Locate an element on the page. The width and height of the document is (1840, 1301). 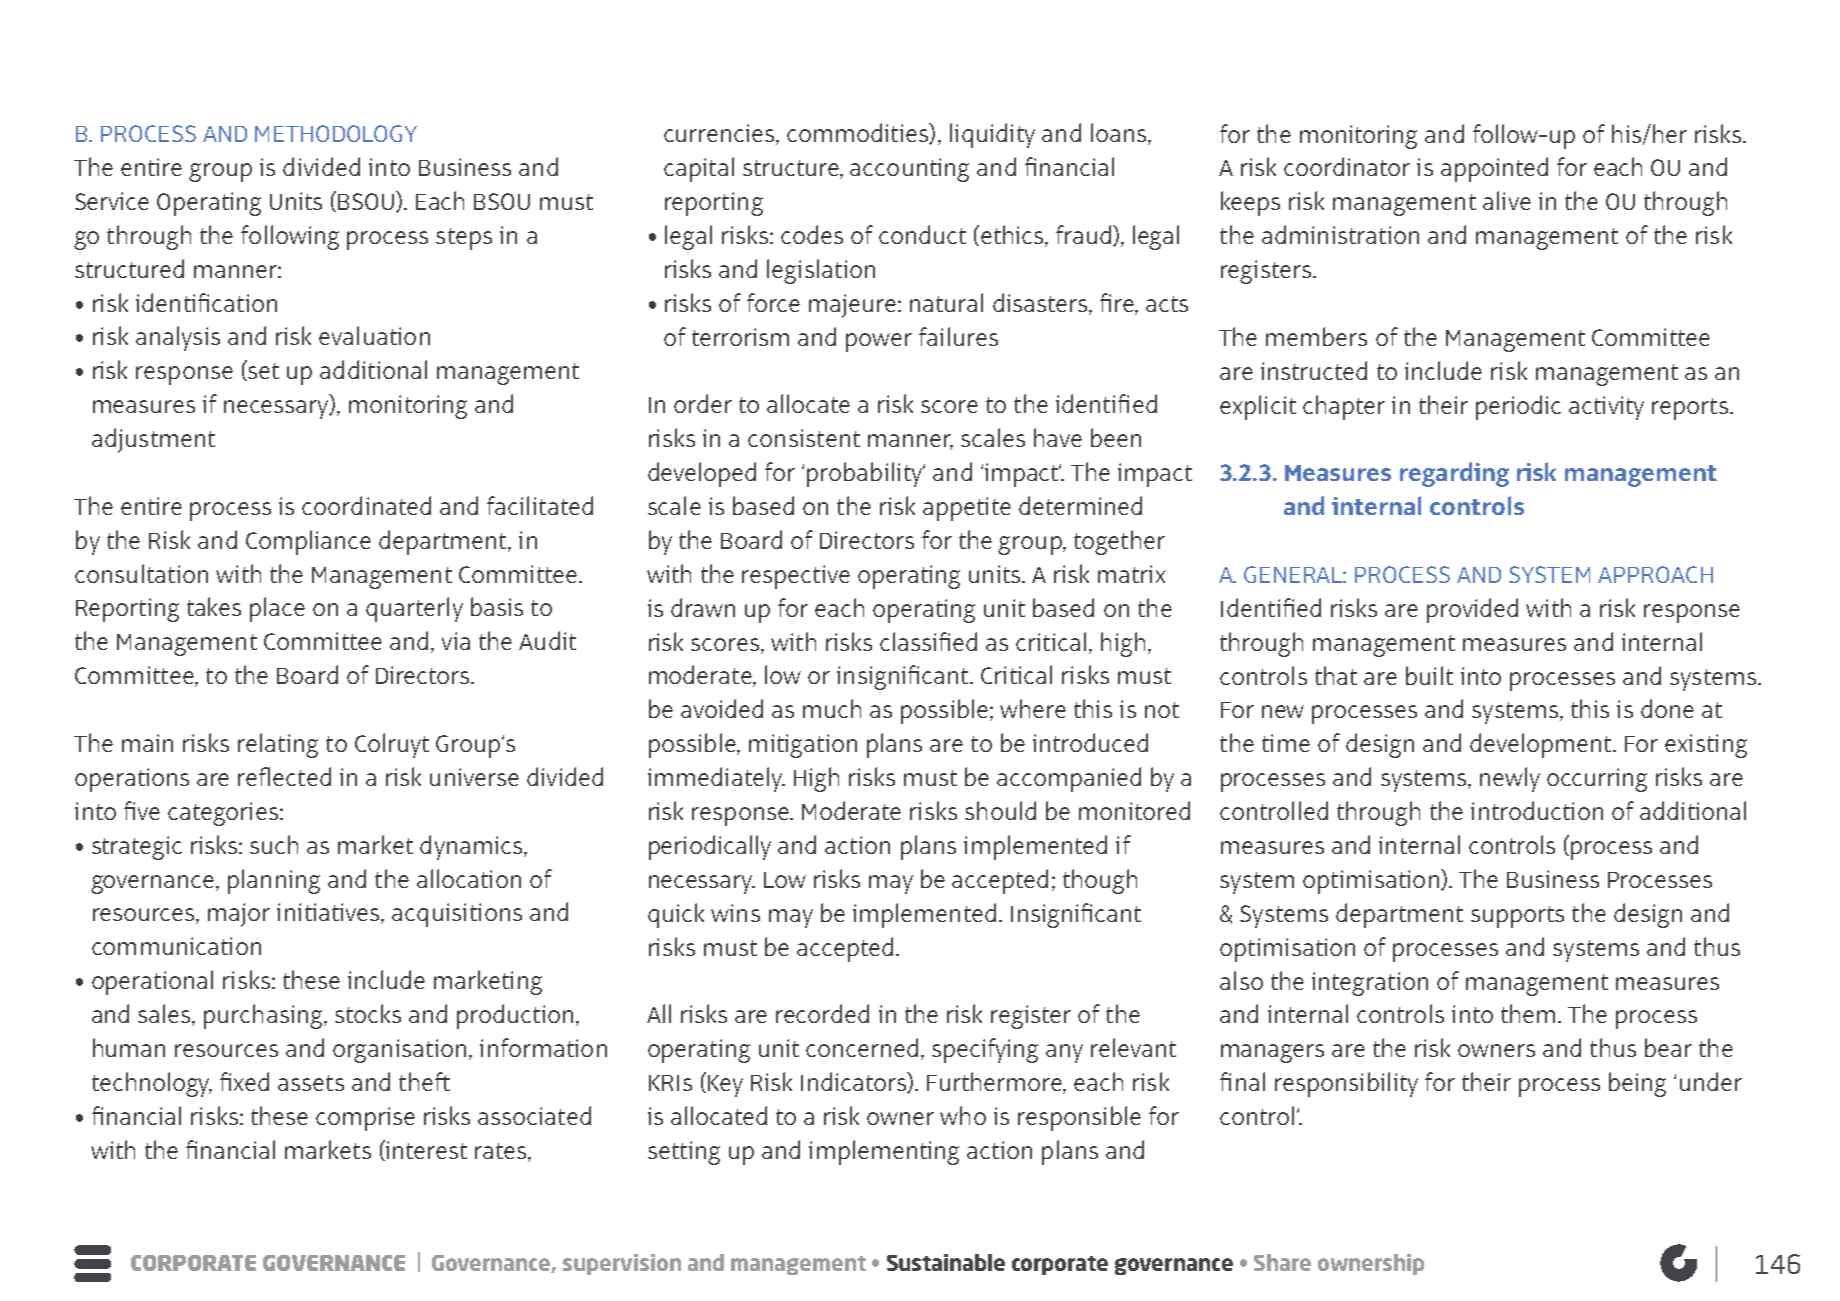
appointed is located at coordinates (1494, 169).
